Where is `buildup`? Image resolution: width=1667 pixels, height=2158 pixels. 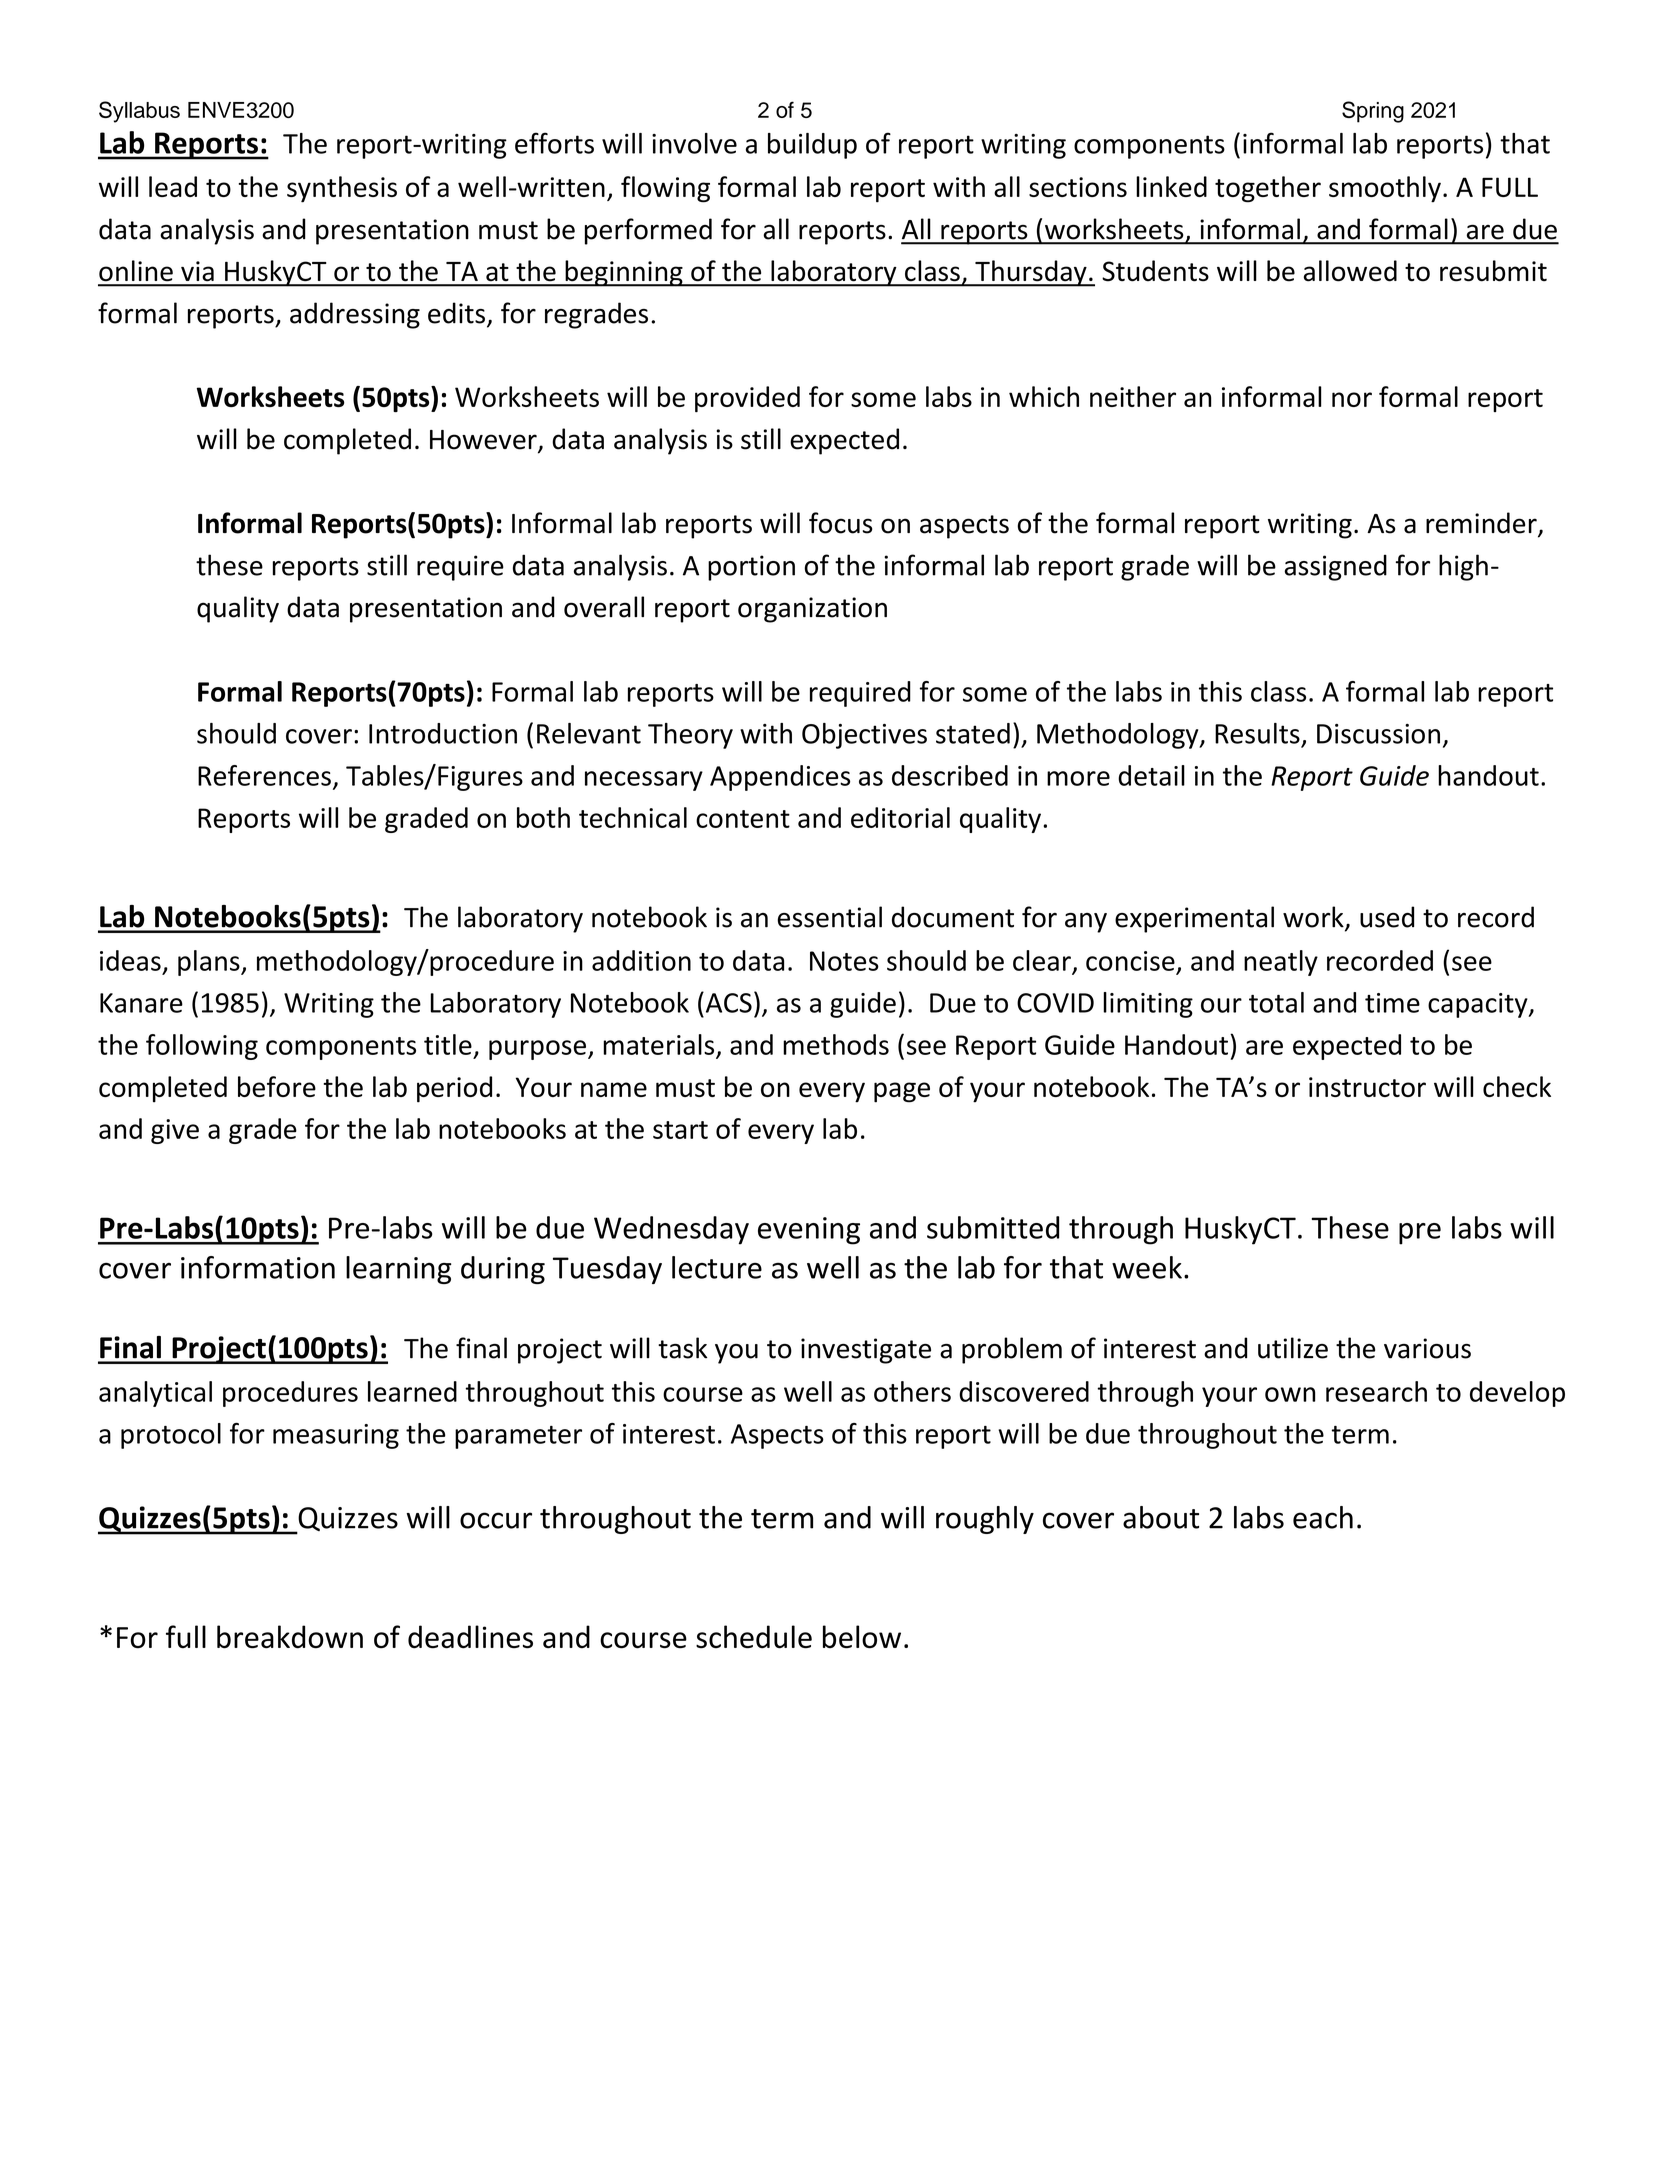
buildup is located at coordinates (812, 146).
